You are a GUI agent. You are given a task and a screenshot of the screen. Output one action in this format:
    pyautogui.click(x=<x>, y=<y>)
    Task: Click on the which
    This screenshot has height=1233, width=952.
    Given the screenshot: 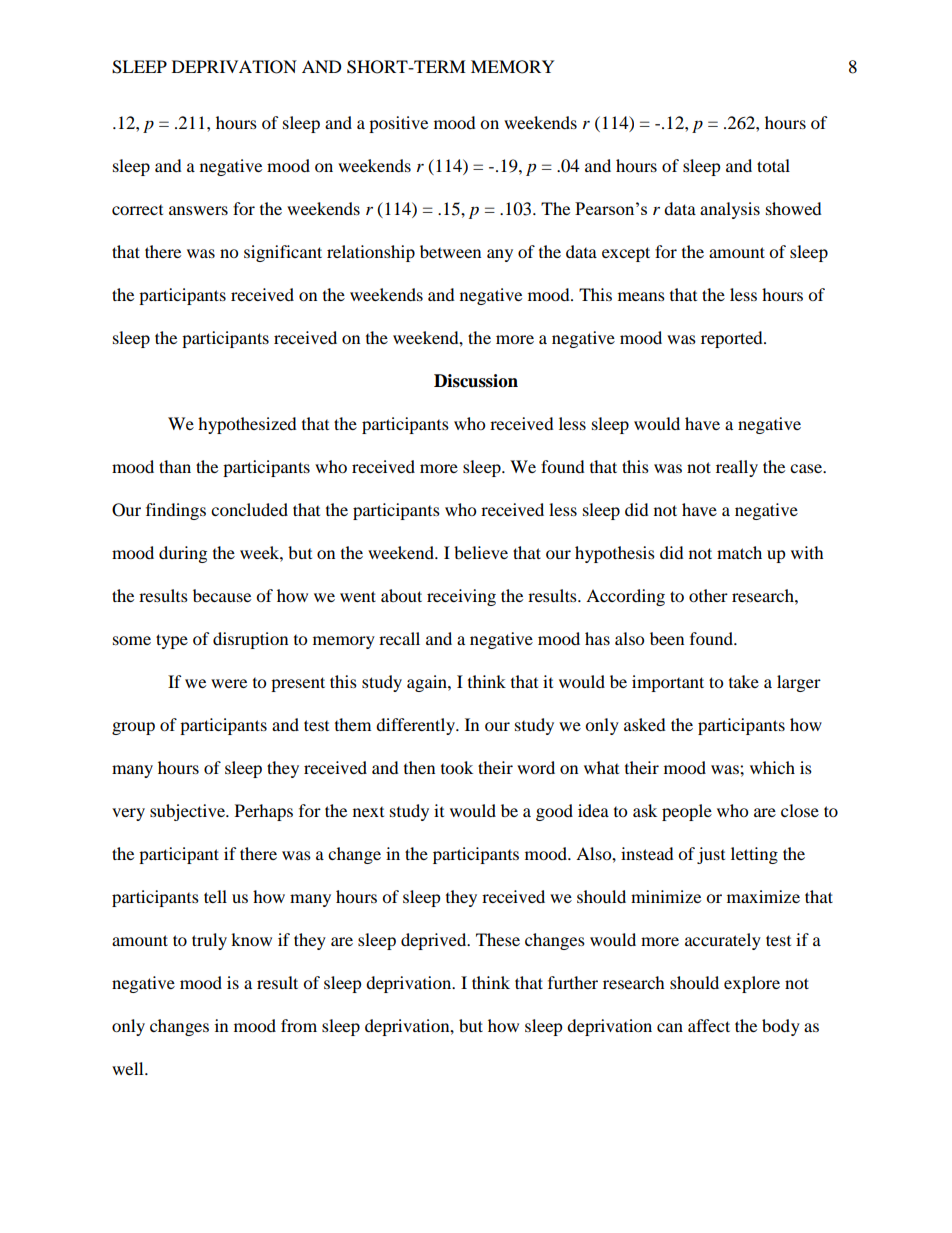 What is the action you would take?
    pyautogui.click(x=772, y=767)
